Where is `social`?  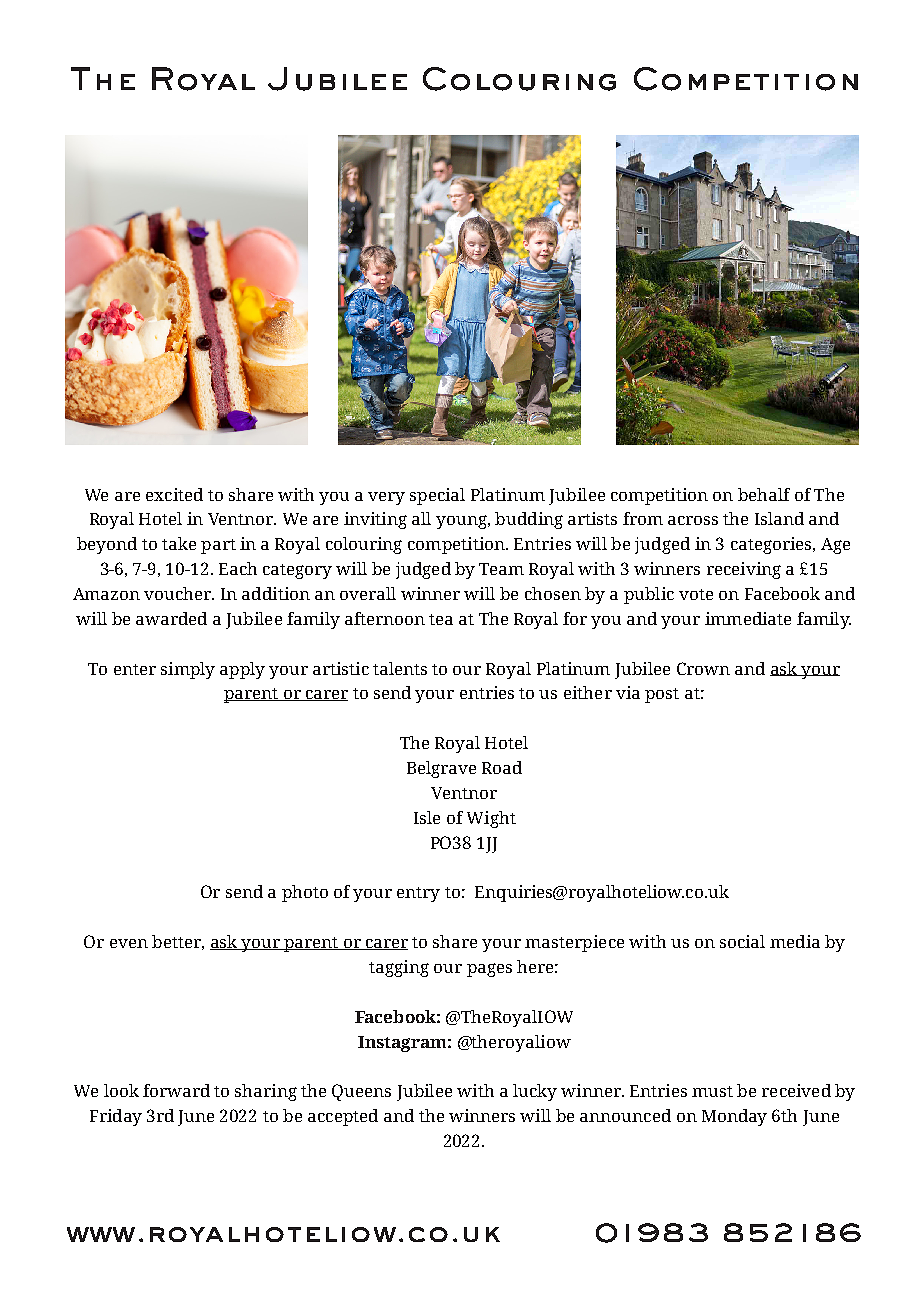
social is located at coordinates (742, 941).
